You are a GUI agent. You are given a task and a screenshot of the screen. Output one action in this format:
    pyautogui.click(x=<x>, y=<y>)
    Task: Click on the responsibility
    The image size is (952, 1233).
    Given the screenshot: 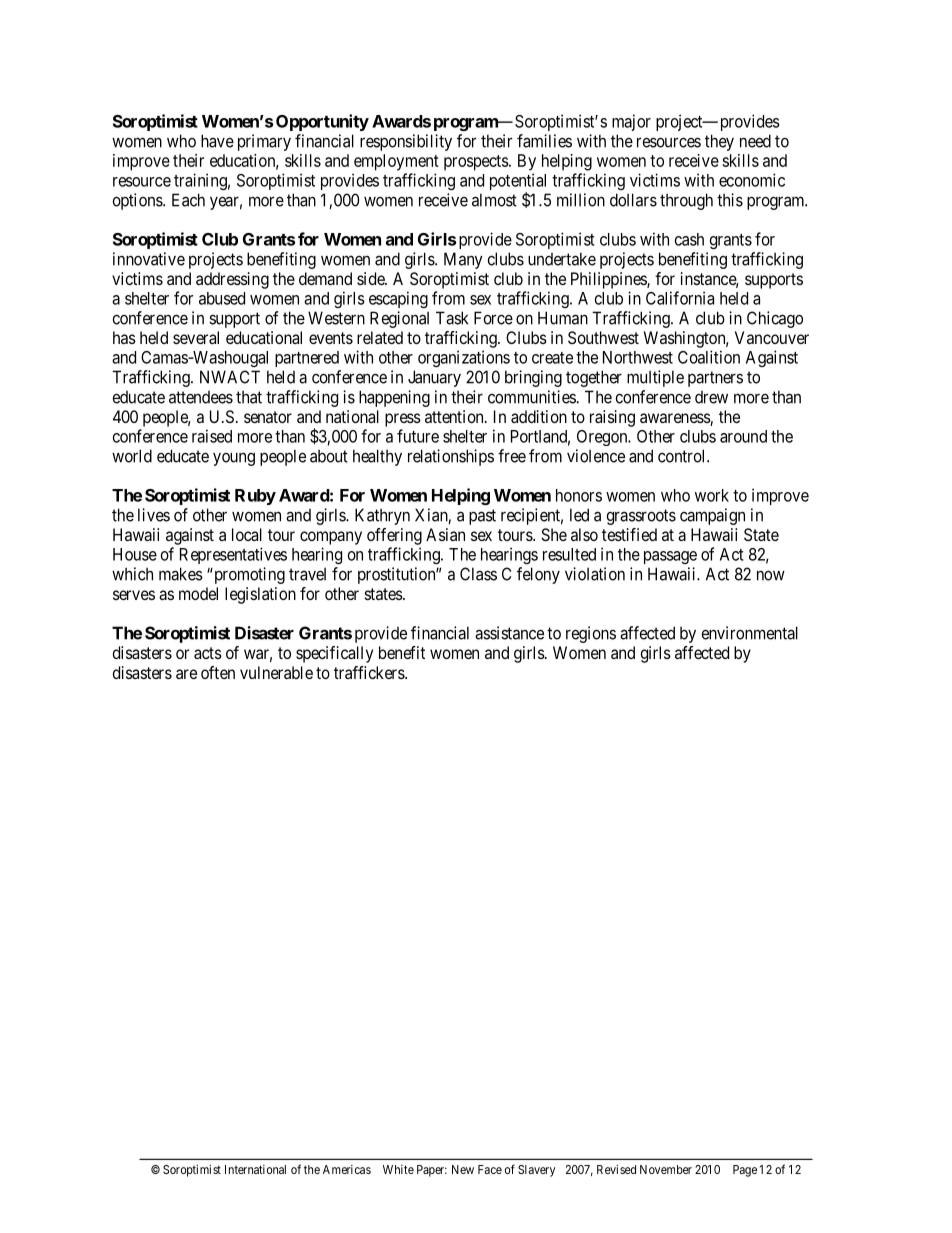 What is the action you would take?
    pyautogui.click(x=406, y=142)
